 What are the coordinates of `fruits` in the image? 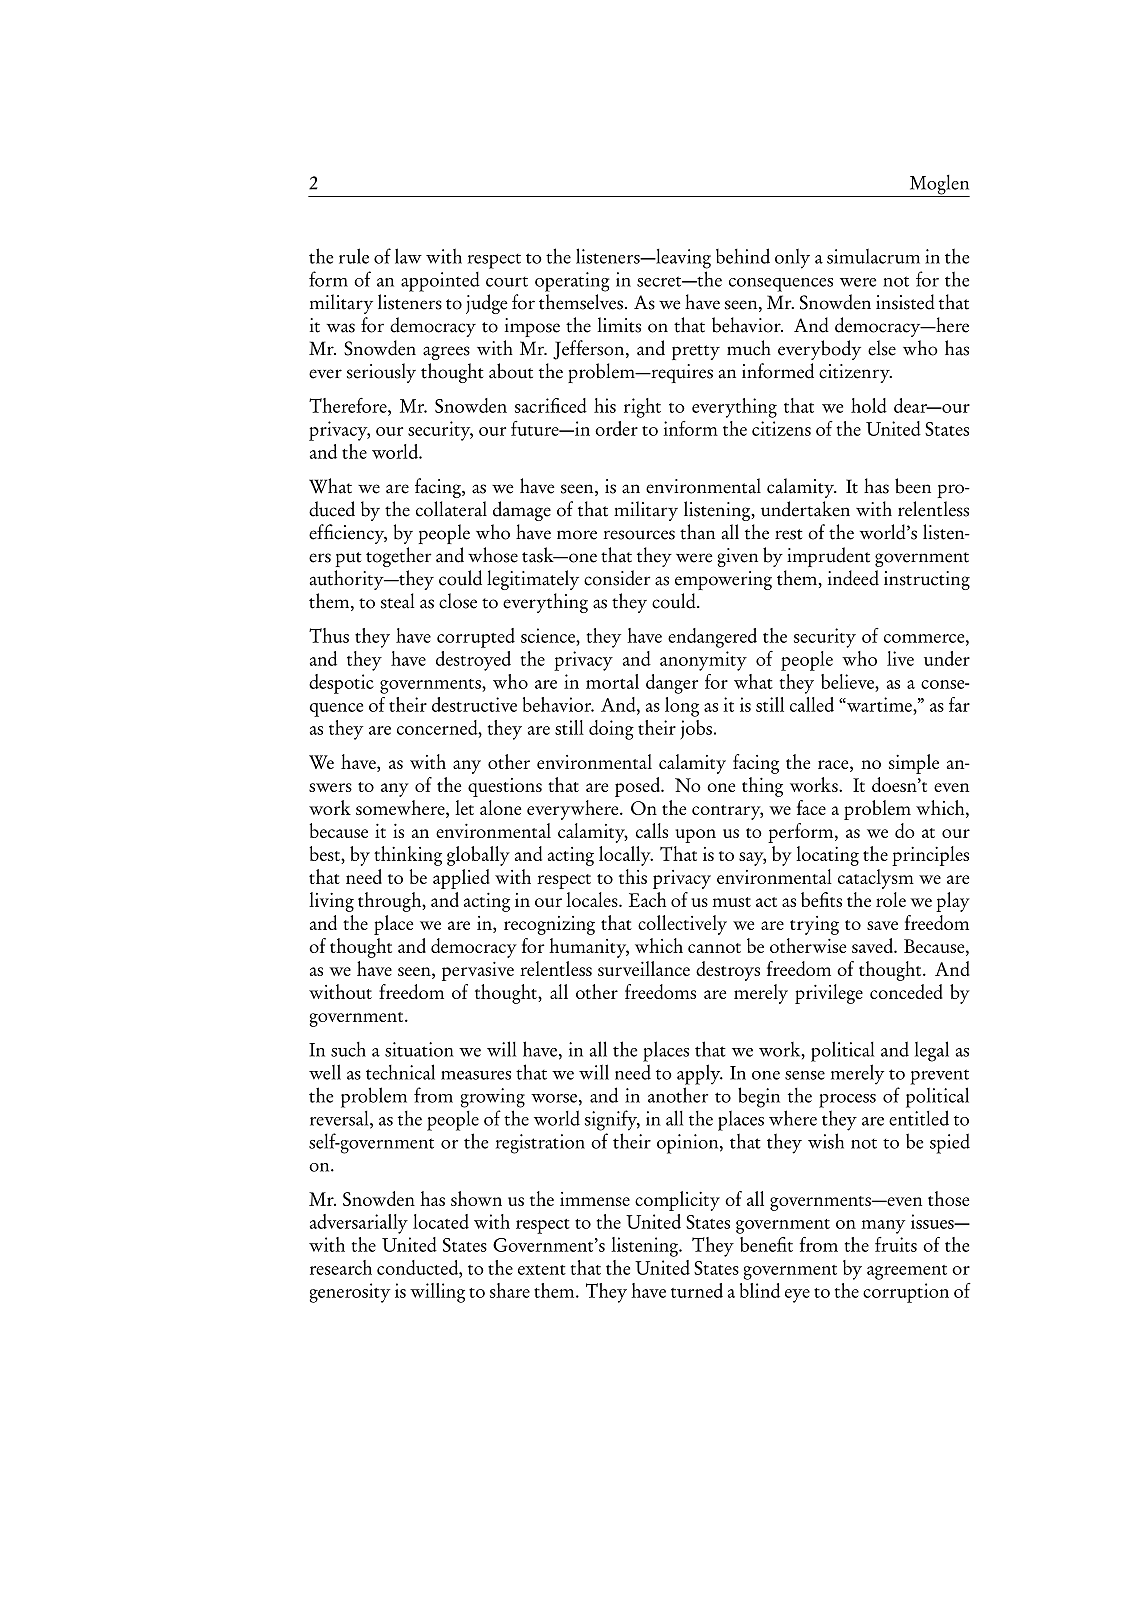 It's located at (896, 1244).
